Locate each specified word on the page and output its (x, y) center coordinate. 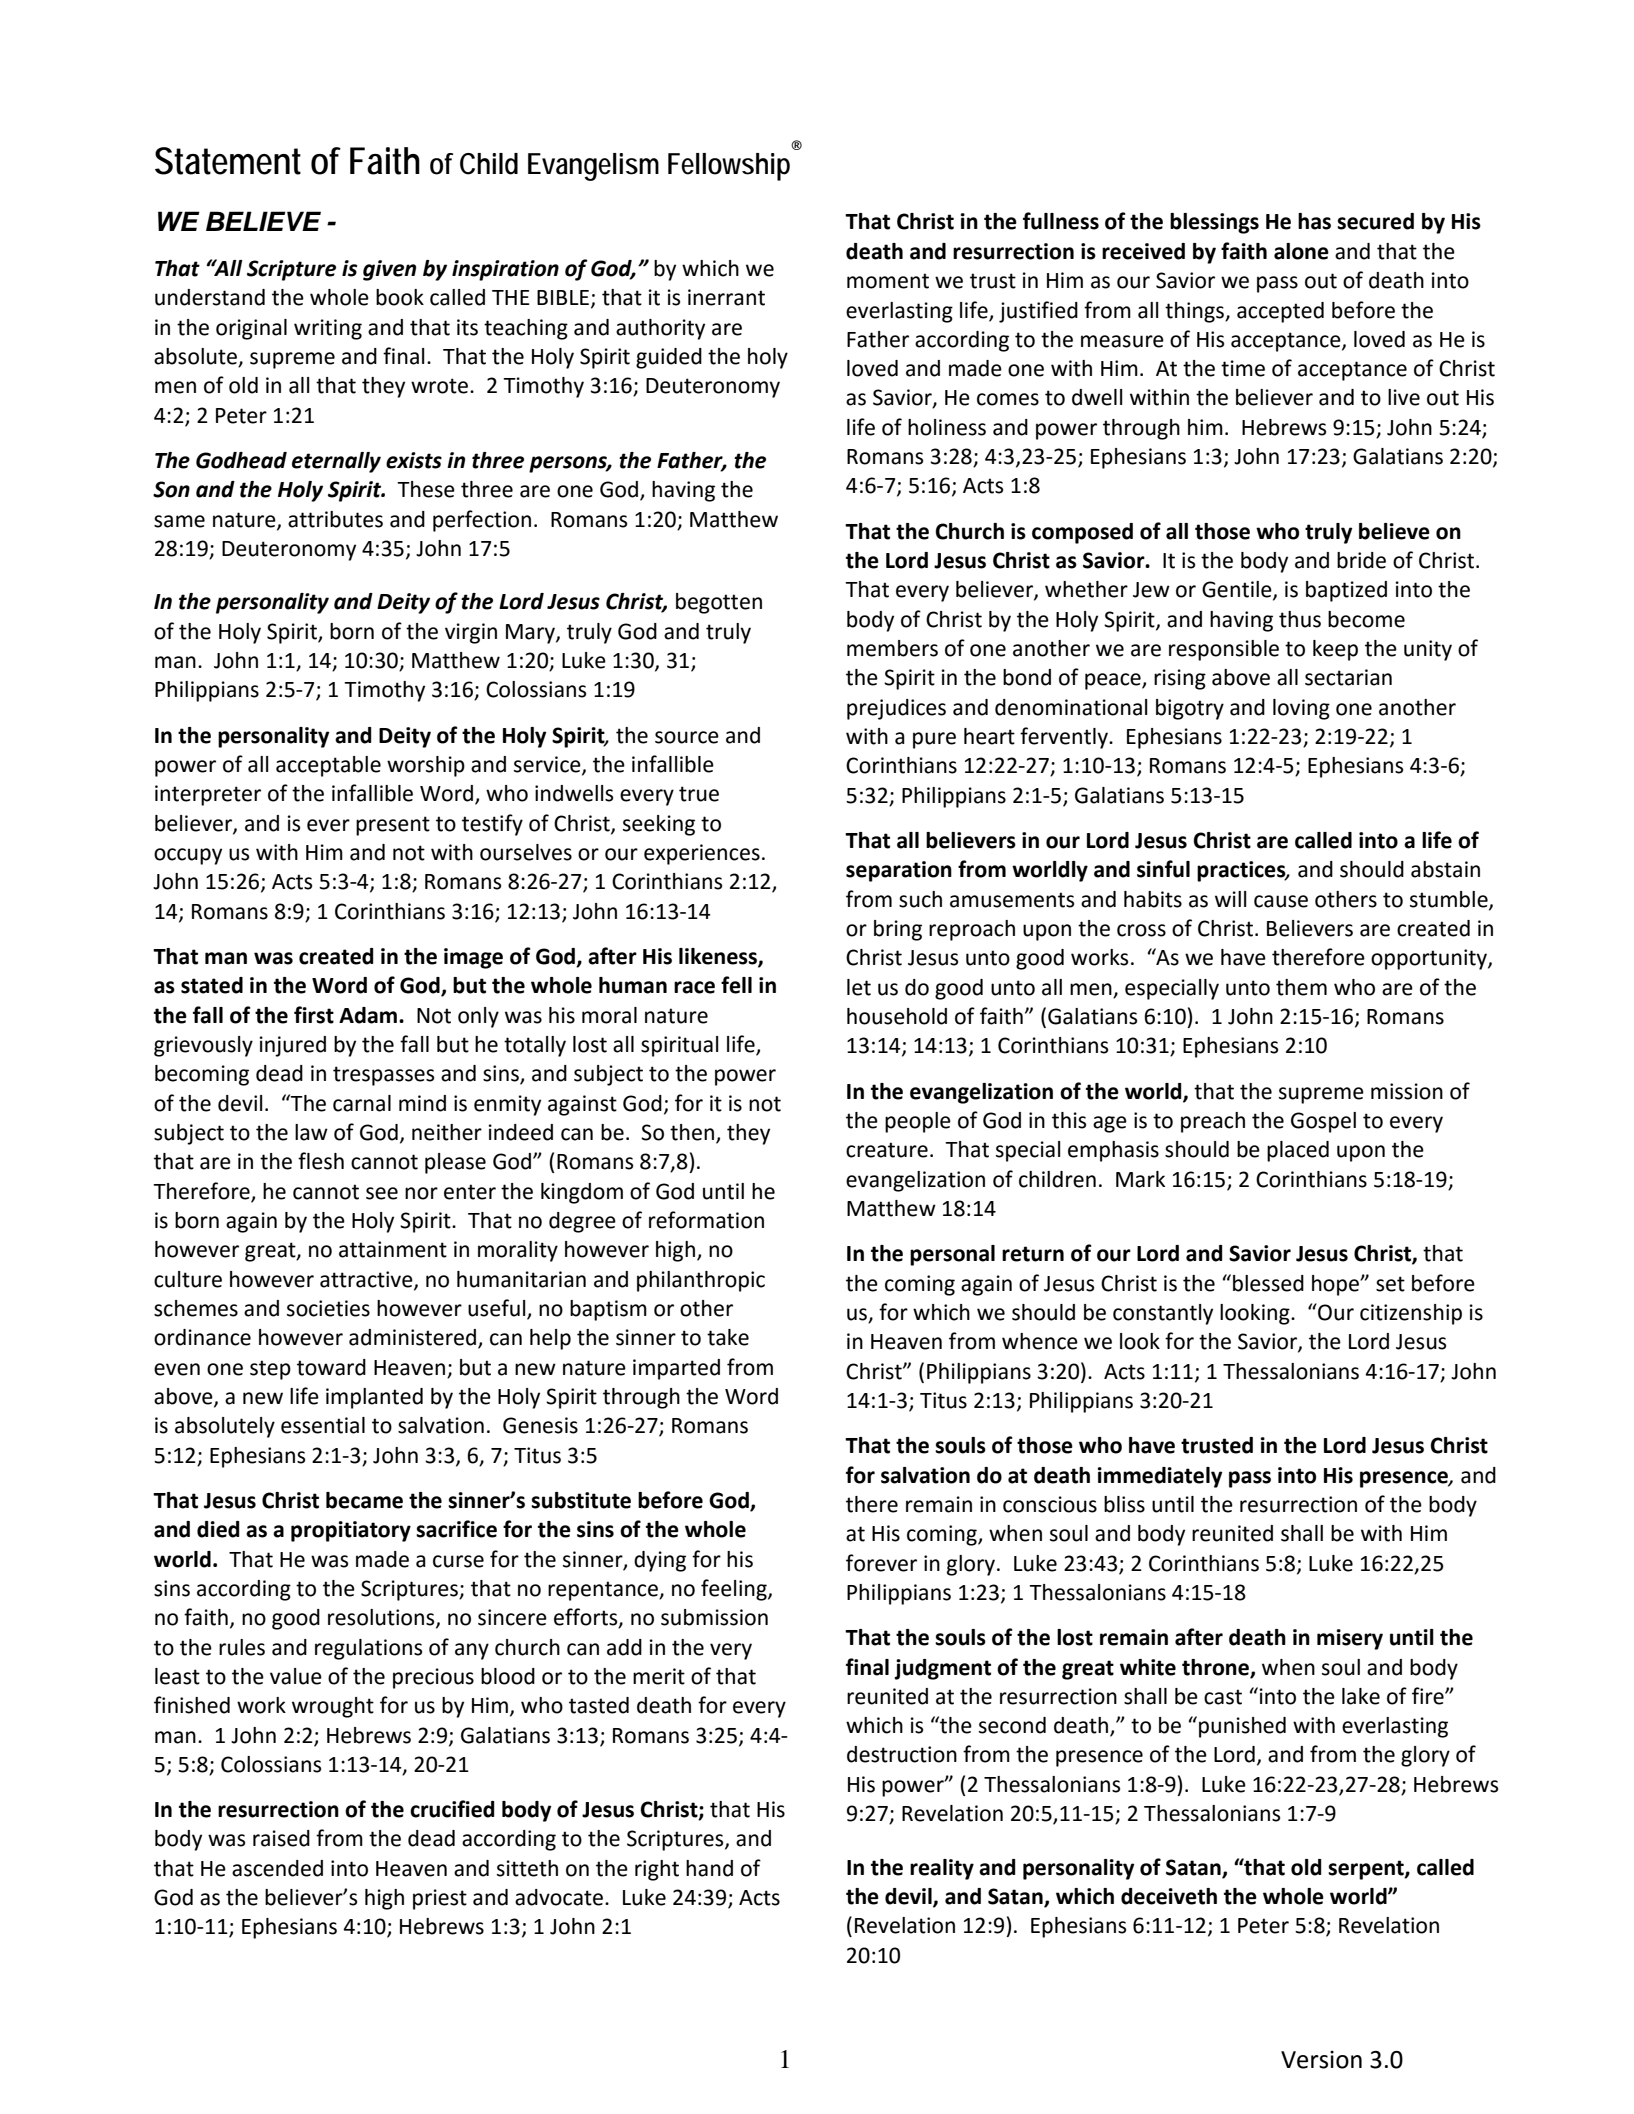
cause (1281, 901)
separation (899, 871)
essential (323, 1425)
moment (888, 281)
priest (440, 1899)
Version (1321, 2060)
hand (709, 1868)
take (728, 1337)
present (393, 826)
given (389, 270)
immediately (1160, 1477)
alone (1301, 251)
